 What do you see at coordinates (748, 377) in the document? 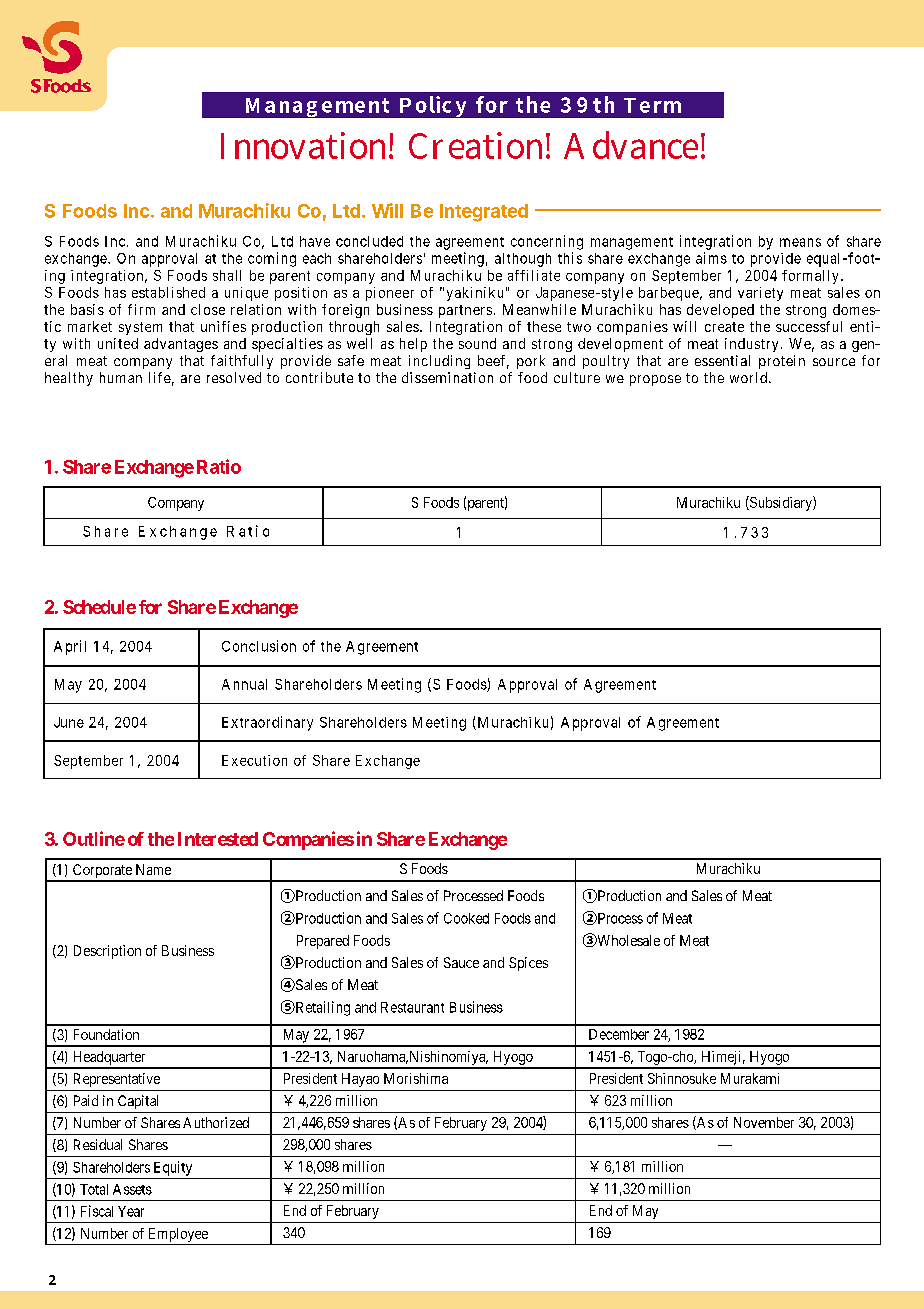
I see `world` at bounding box center [748, 377].
